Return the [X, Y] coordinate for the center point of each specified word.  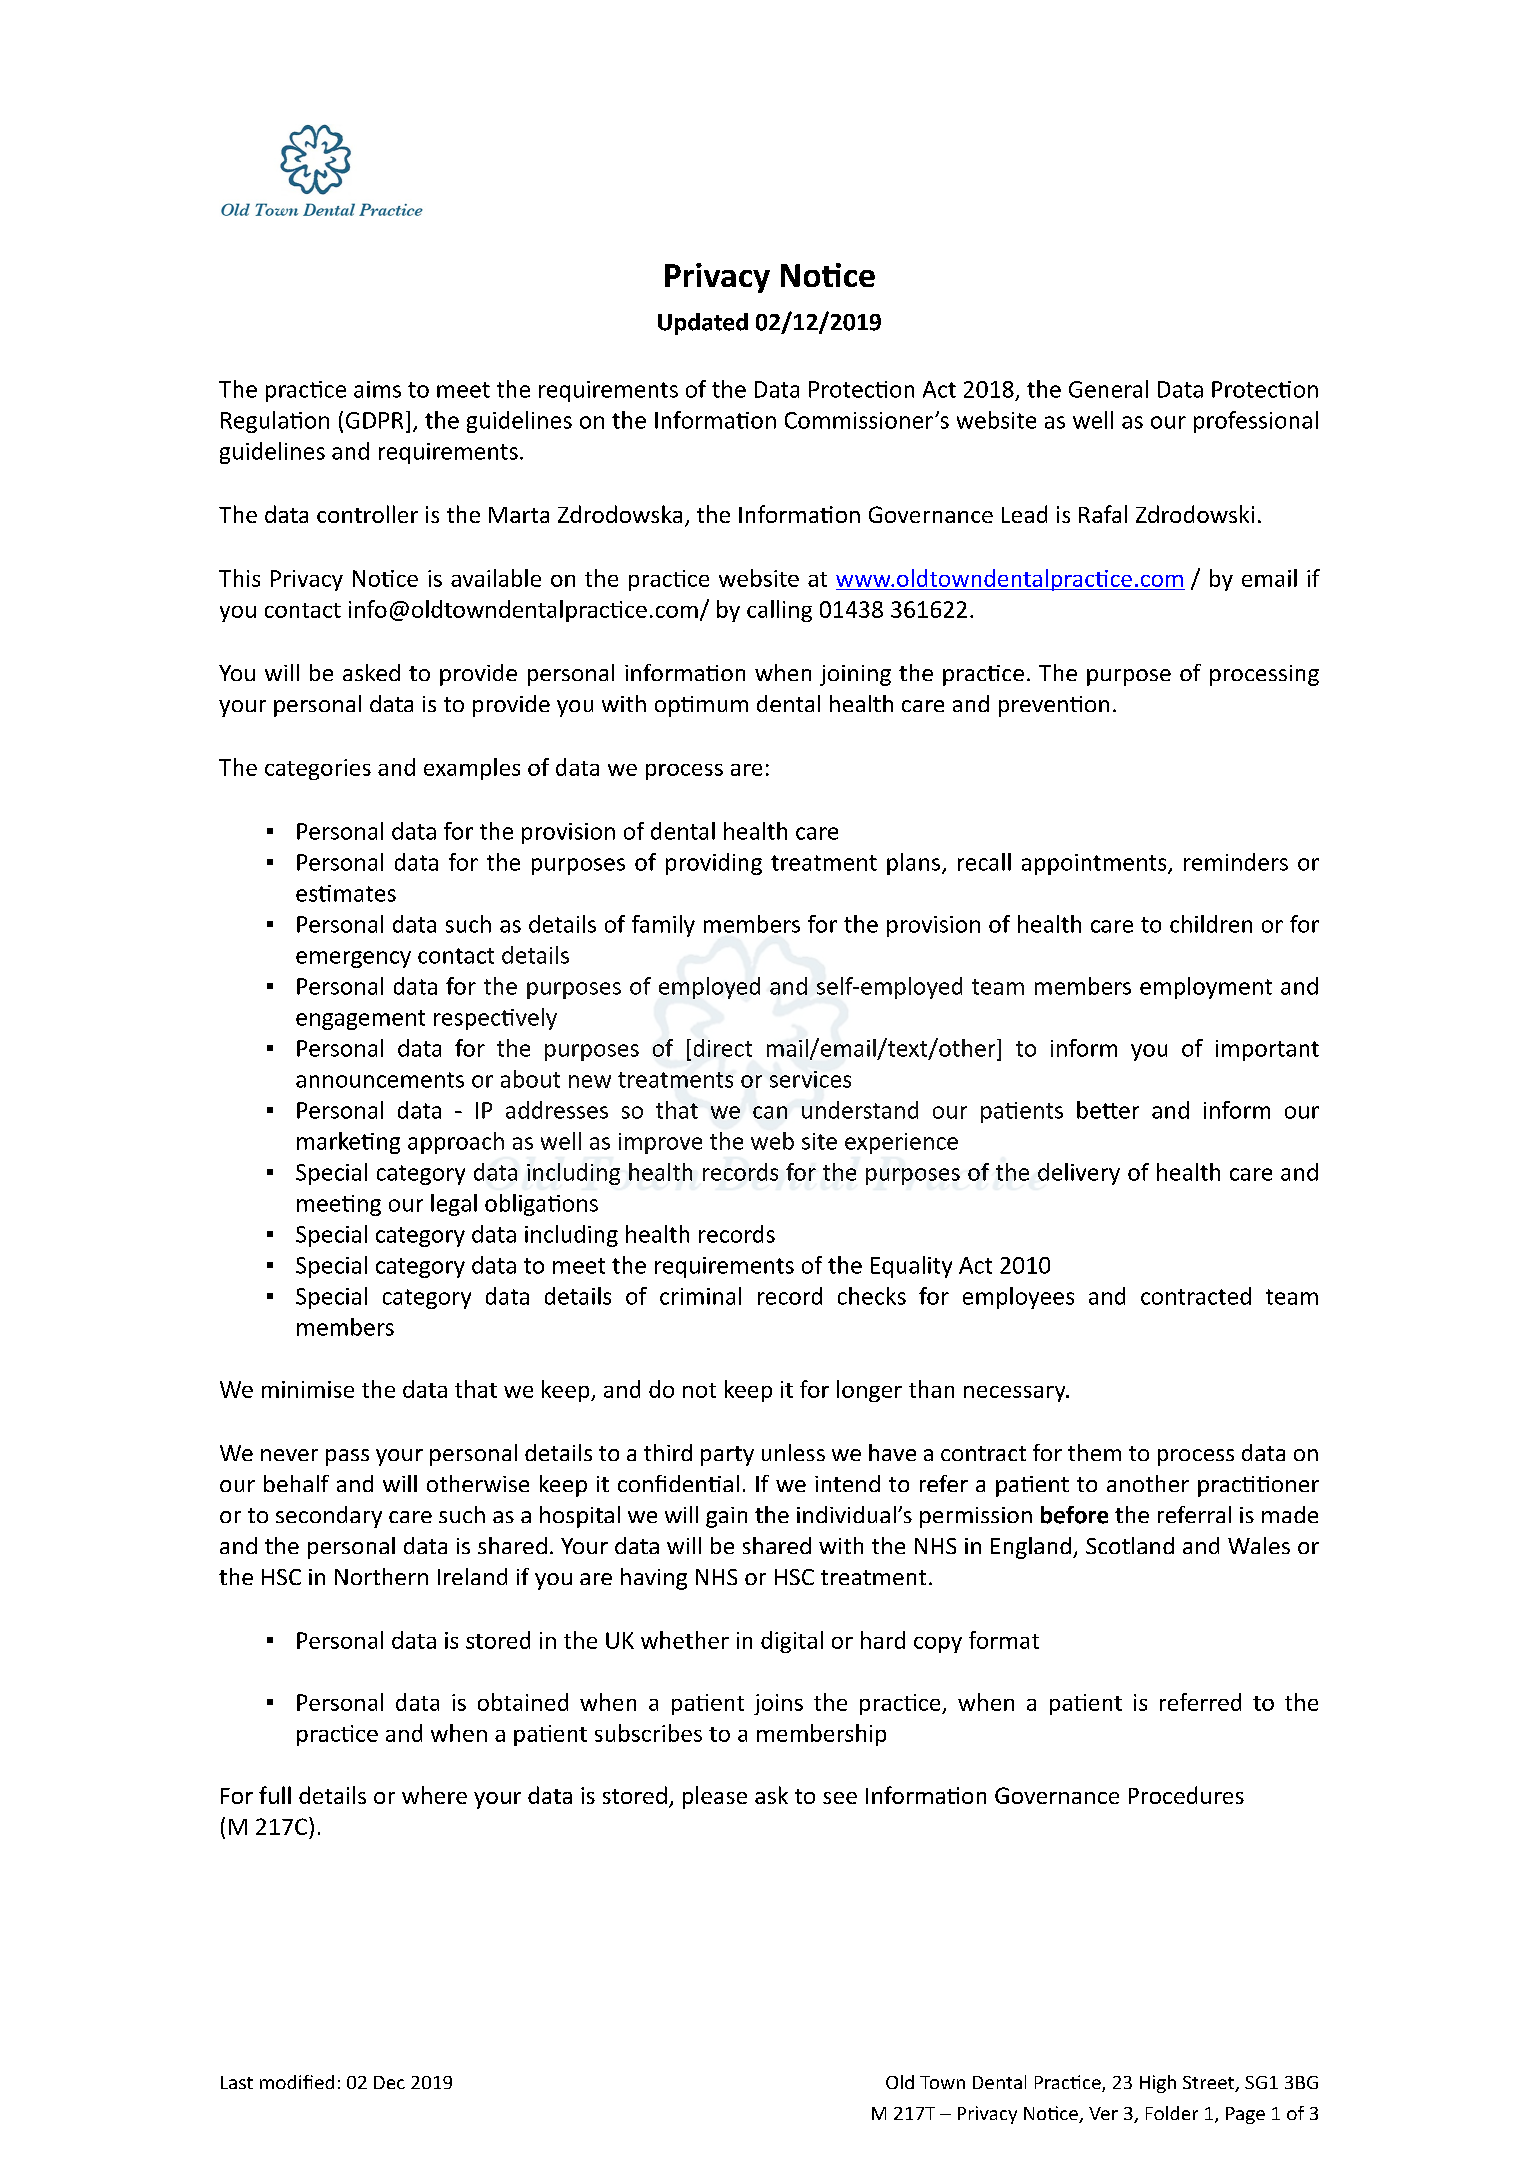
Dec [389, 2082]
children [1211, 924]
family [663, 926]
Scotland [1130, 1545]
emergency [353, 959]
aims [377, 389]
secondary [329, 1517]
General [1108, 389]
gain [726, 1517]
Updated [703, 324]
